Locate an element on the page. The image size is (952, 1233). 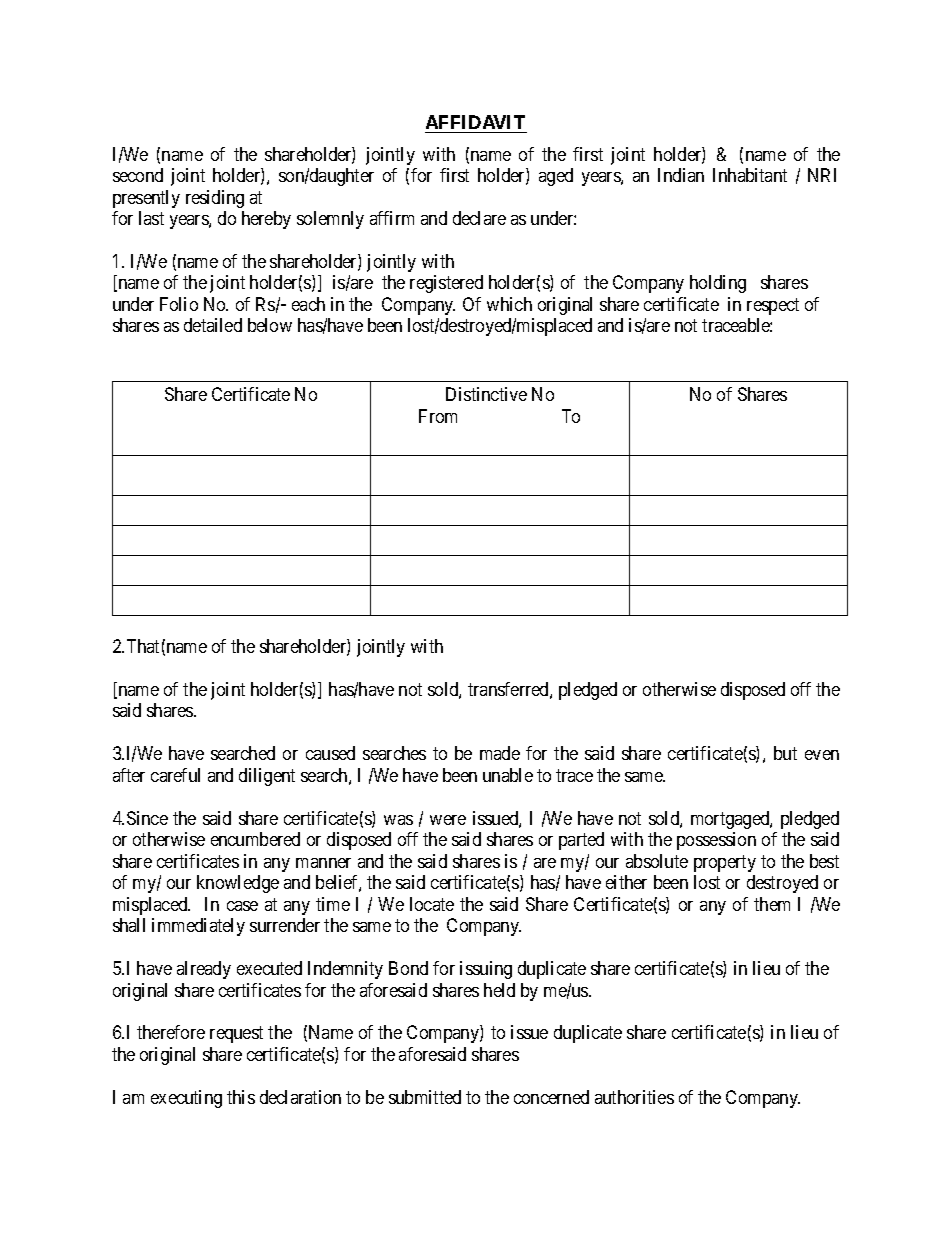
Inhabitant is located at coordinates (750, 175).
